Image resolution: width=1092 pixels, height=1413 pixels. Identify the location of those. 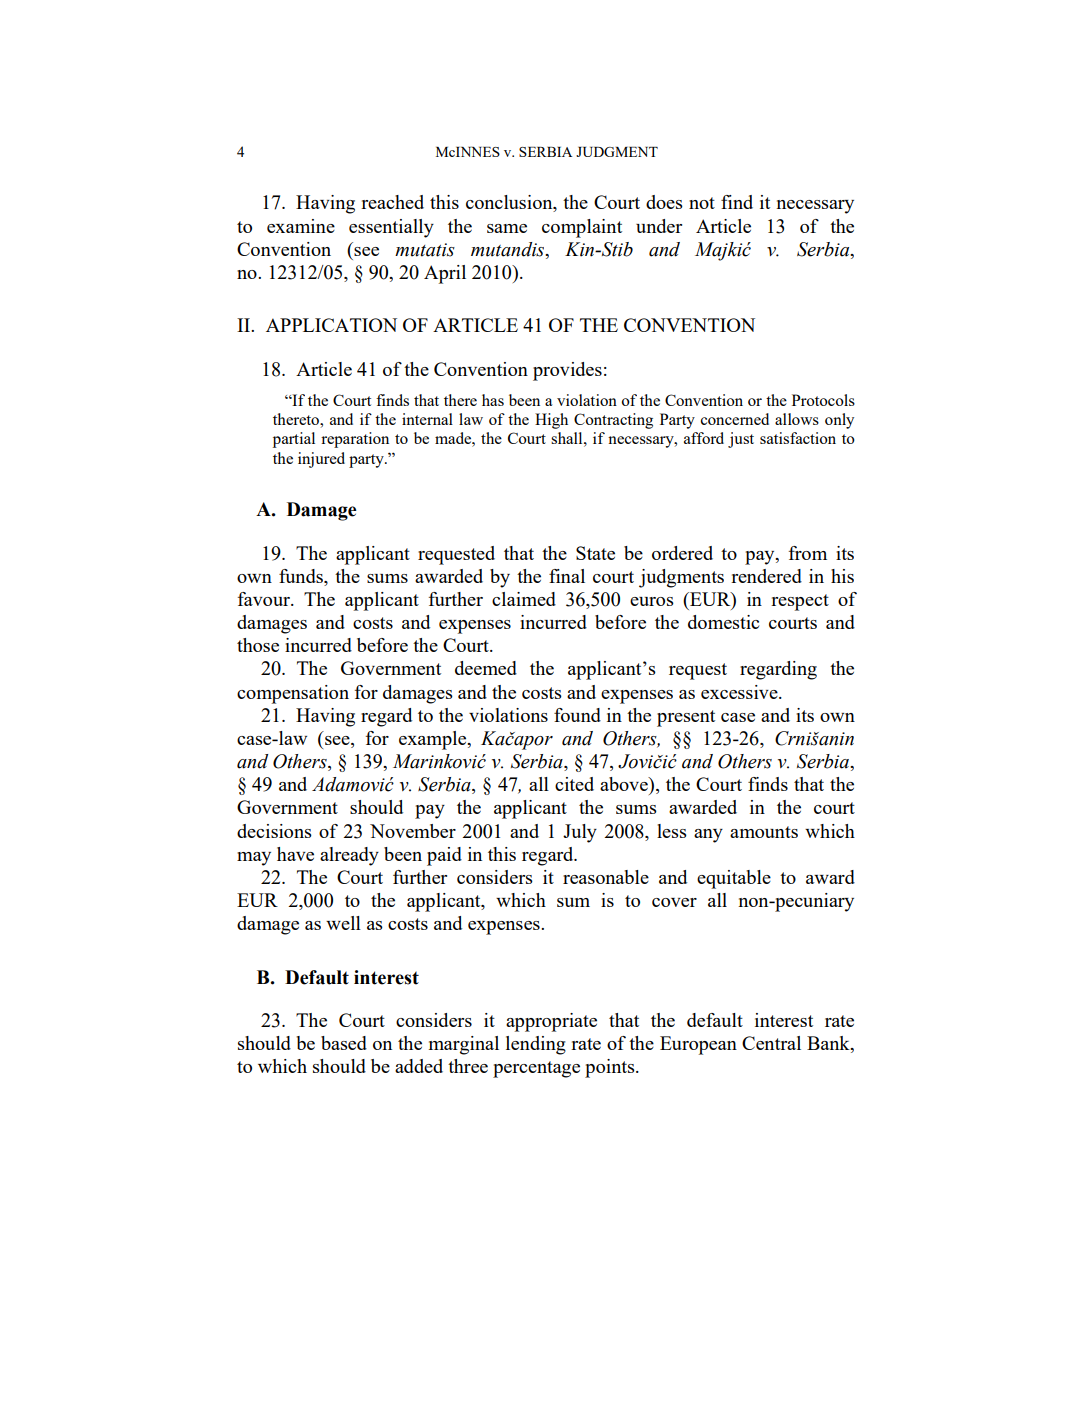
(258, 645).
